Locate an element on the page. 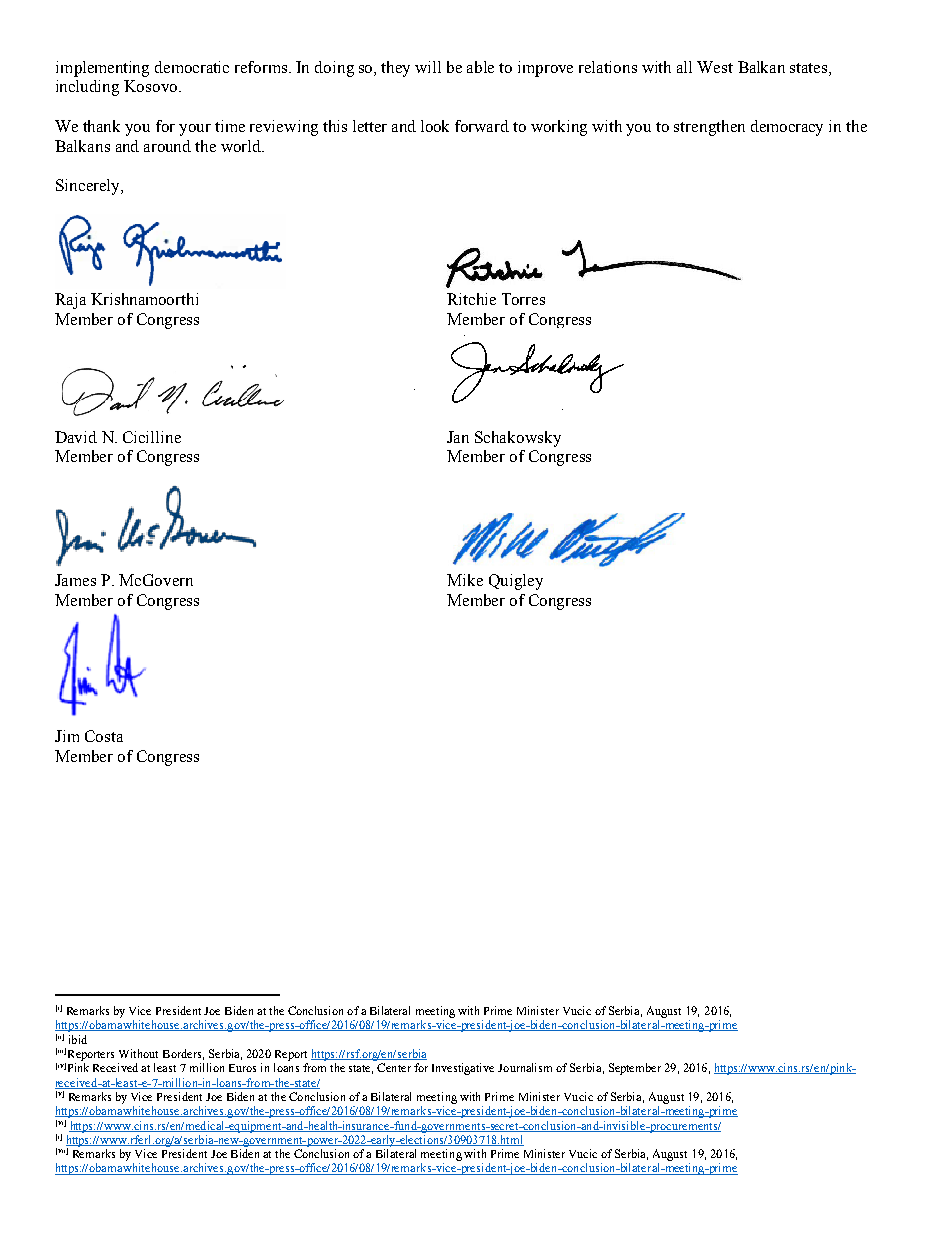 Image resolution: width=952 pixels, height=1234 pixels. Investigative is located at coordinates (463, 1069).
